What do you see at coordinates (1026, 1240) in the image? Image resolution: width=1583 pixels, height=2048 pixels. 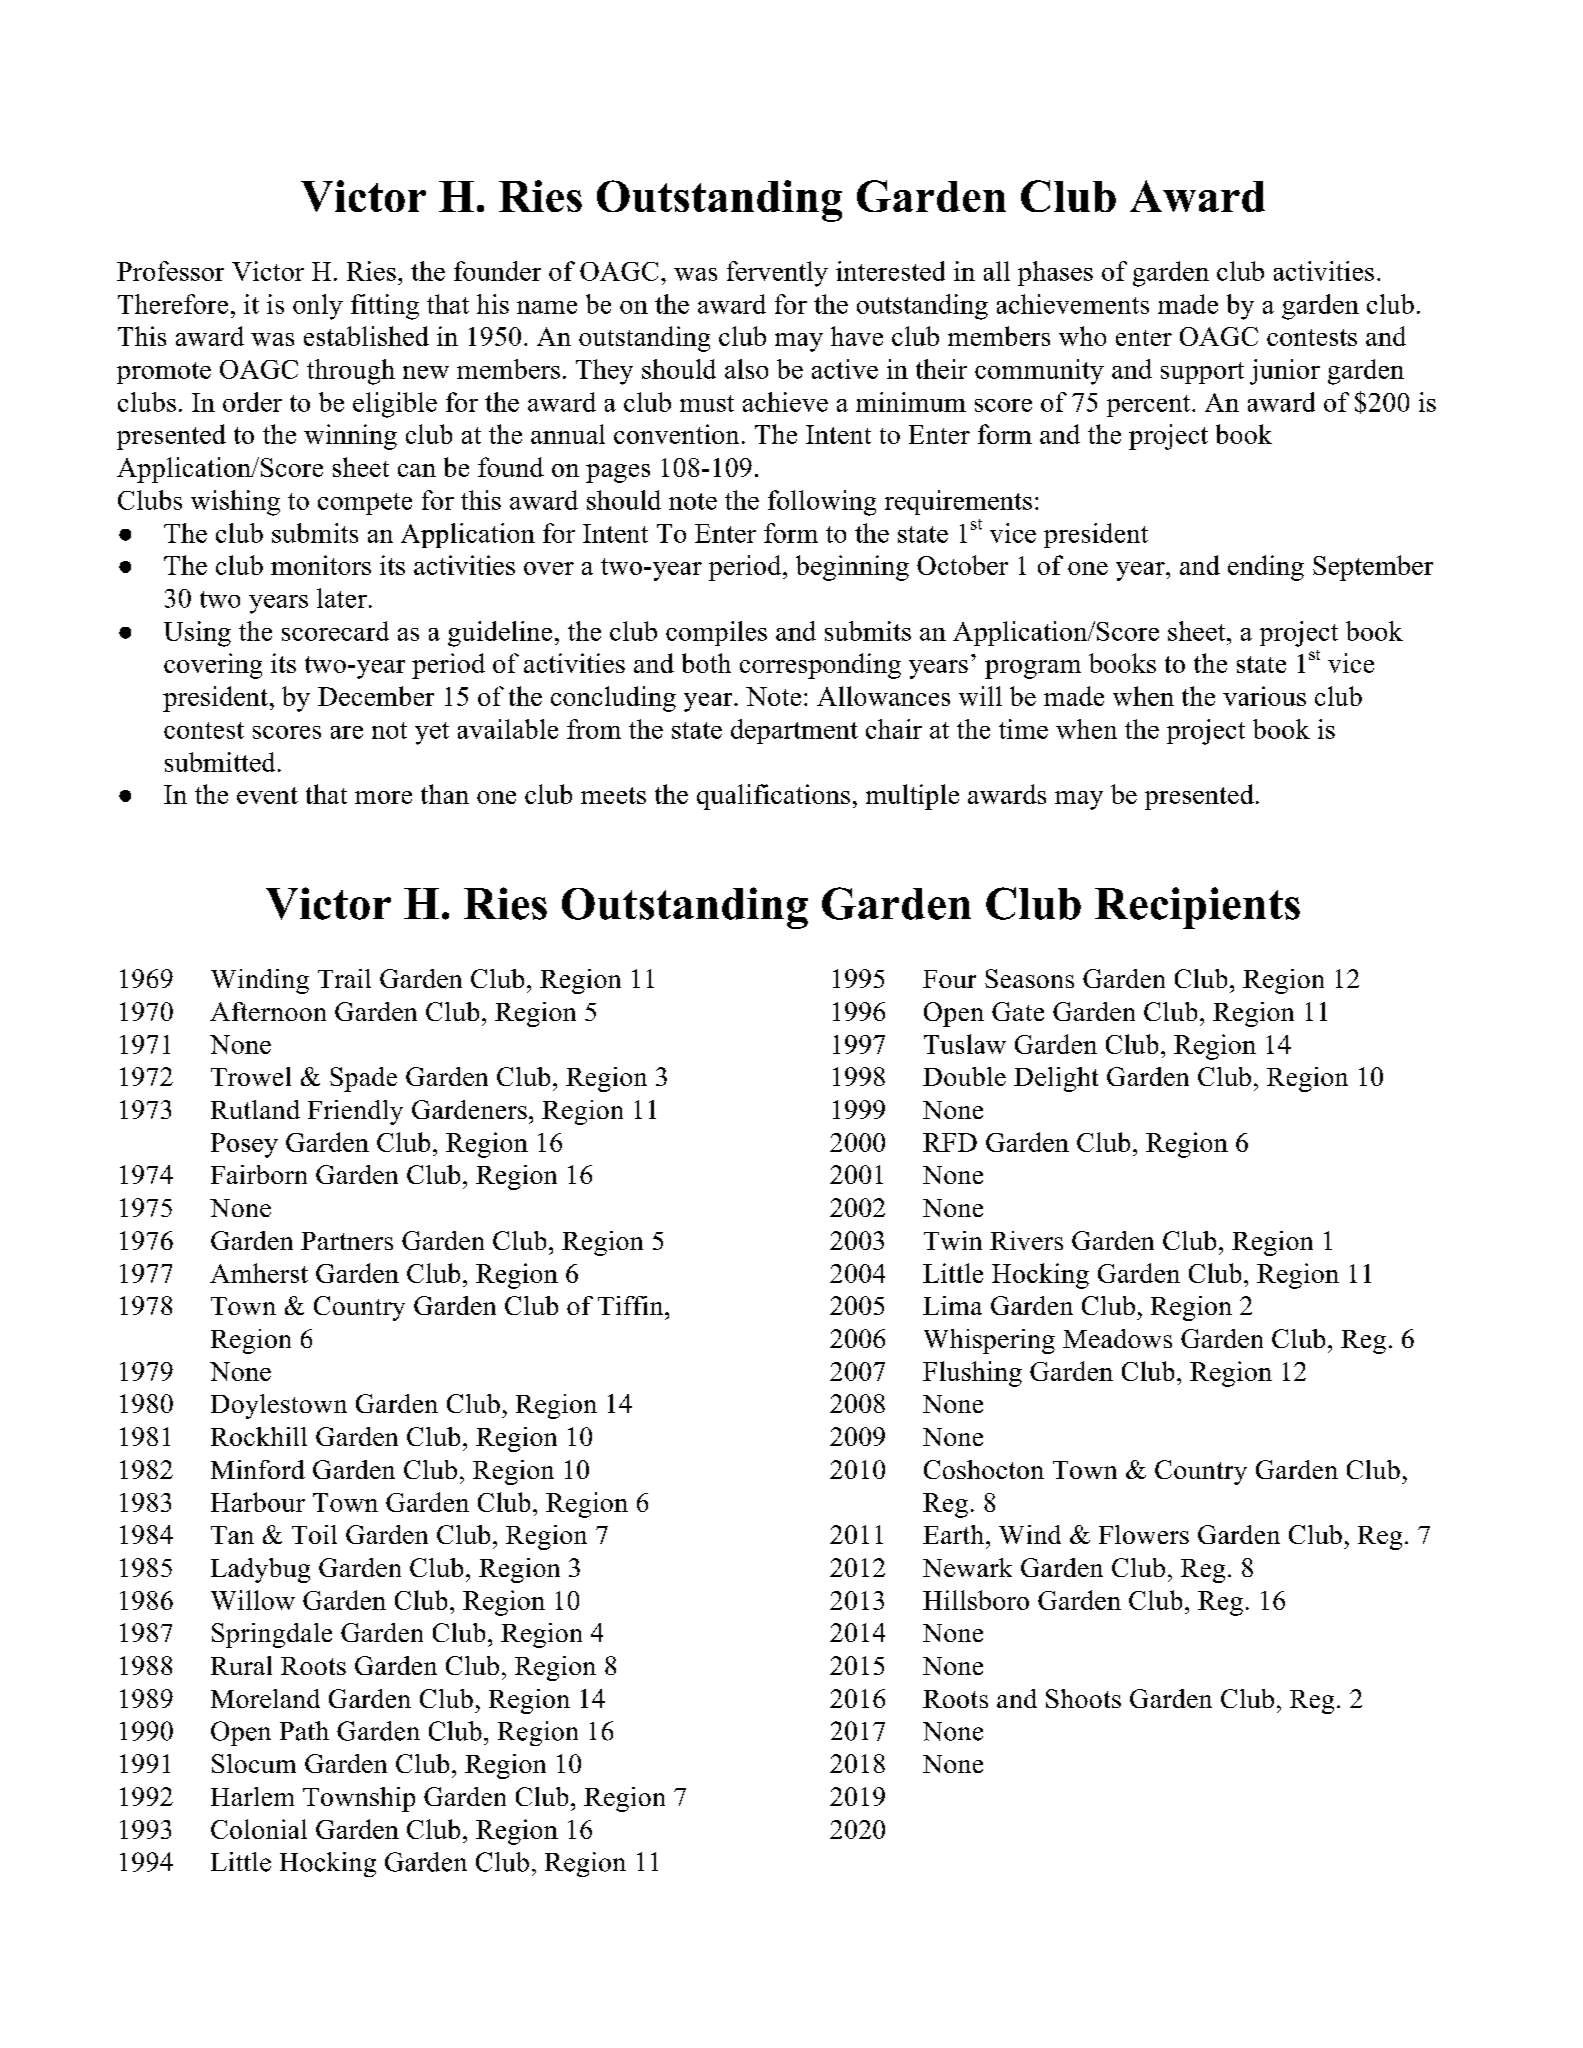 I see `Rivers` at bounding box center [1026, 1240].
